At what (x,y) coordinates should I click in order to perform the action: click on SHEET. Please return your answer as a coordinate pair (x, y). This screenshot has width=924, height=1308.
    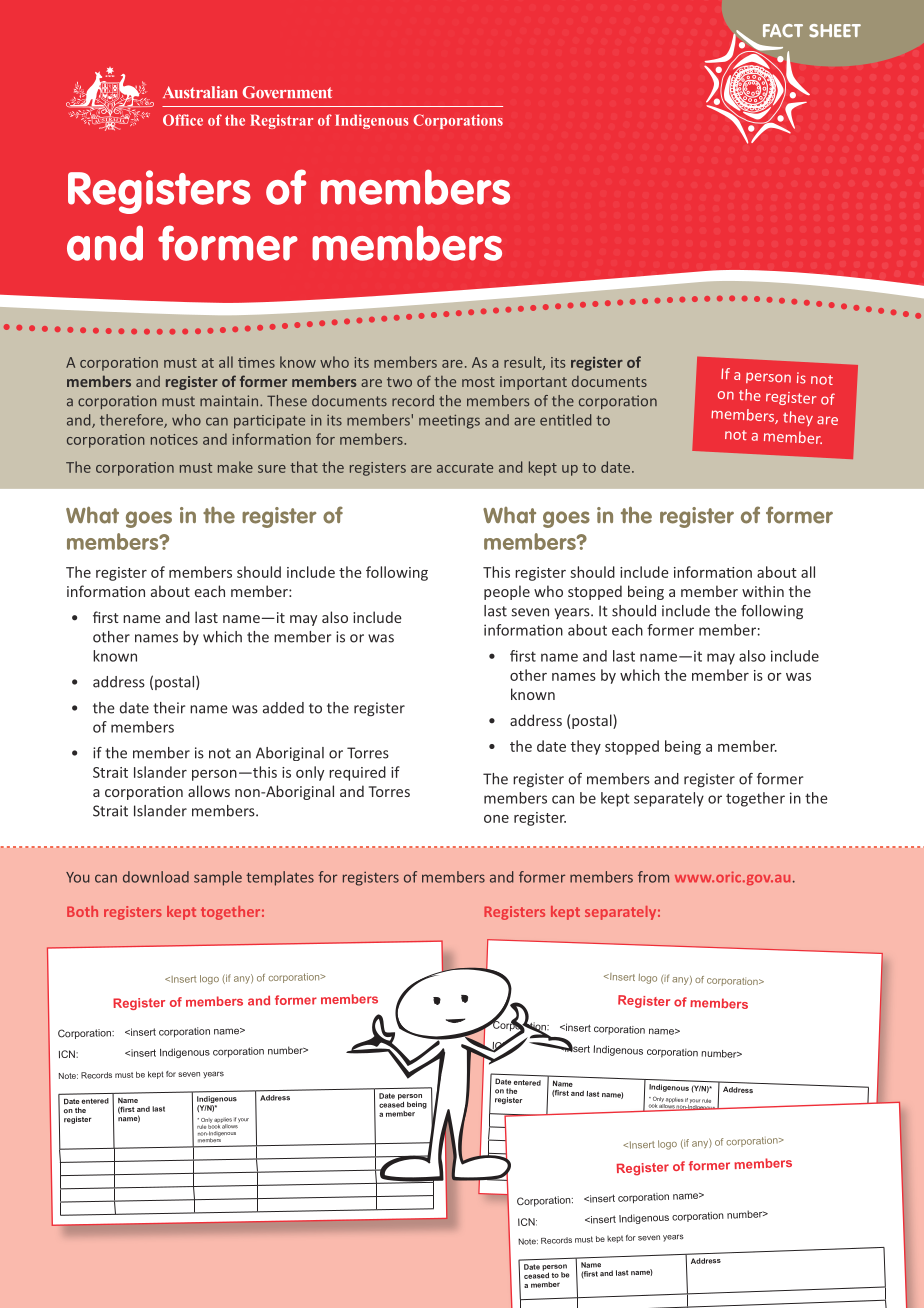
    Looking at the image, I should click on (835, 31).
